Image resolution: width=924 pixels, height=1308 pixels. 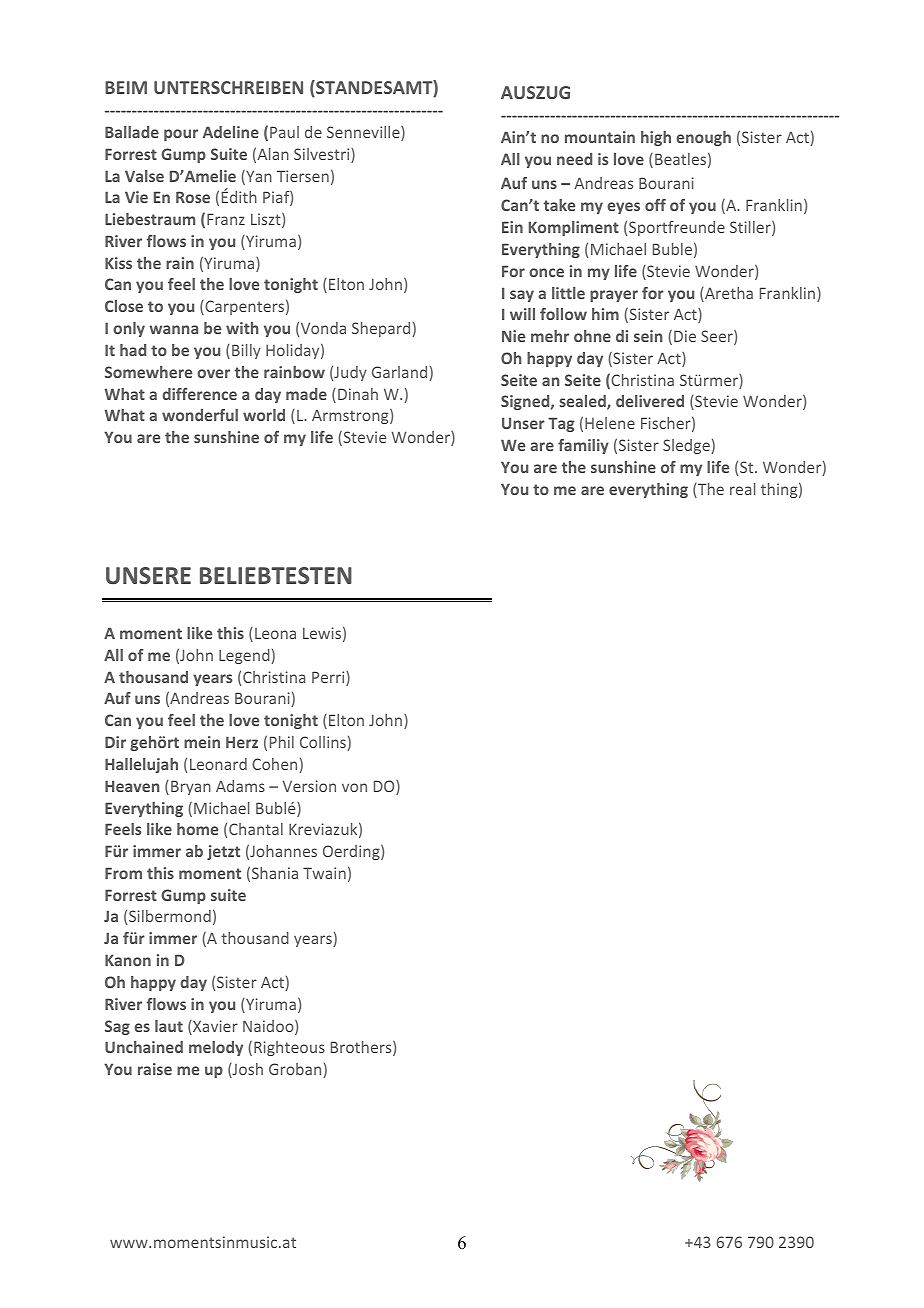 I want to click on Perri, so click(x=329, y=678).
